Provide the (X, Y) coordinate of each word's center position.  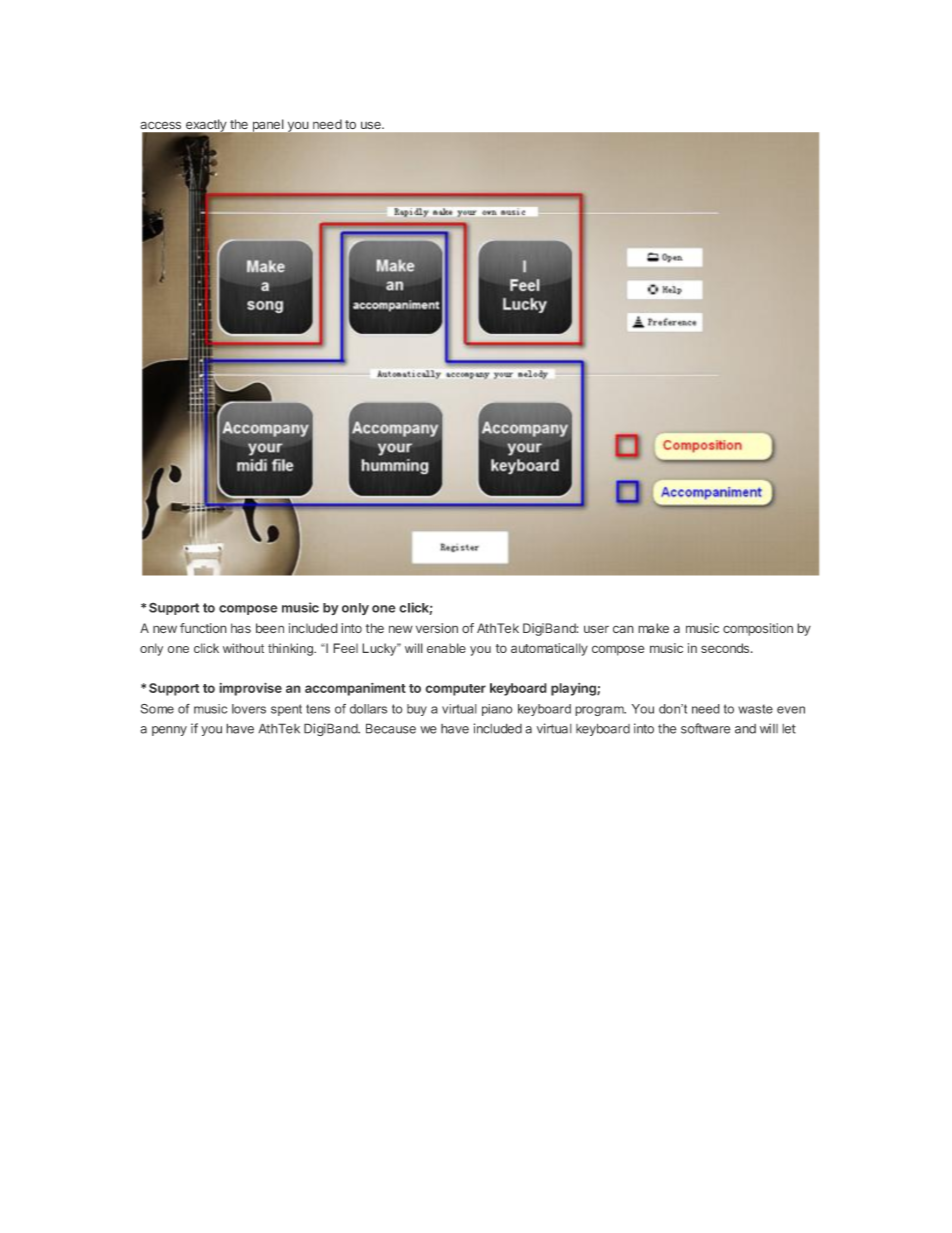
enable (446, 648)
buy (417, 710)
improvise (250, 689)
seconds (725, 648)
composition (758, 629)
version (437, 628)
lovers (249, 709)
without (243, 648)
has (241, 628)
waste (755, 709)
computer (455, 690)
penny (169, 731)
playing (574, 689)
